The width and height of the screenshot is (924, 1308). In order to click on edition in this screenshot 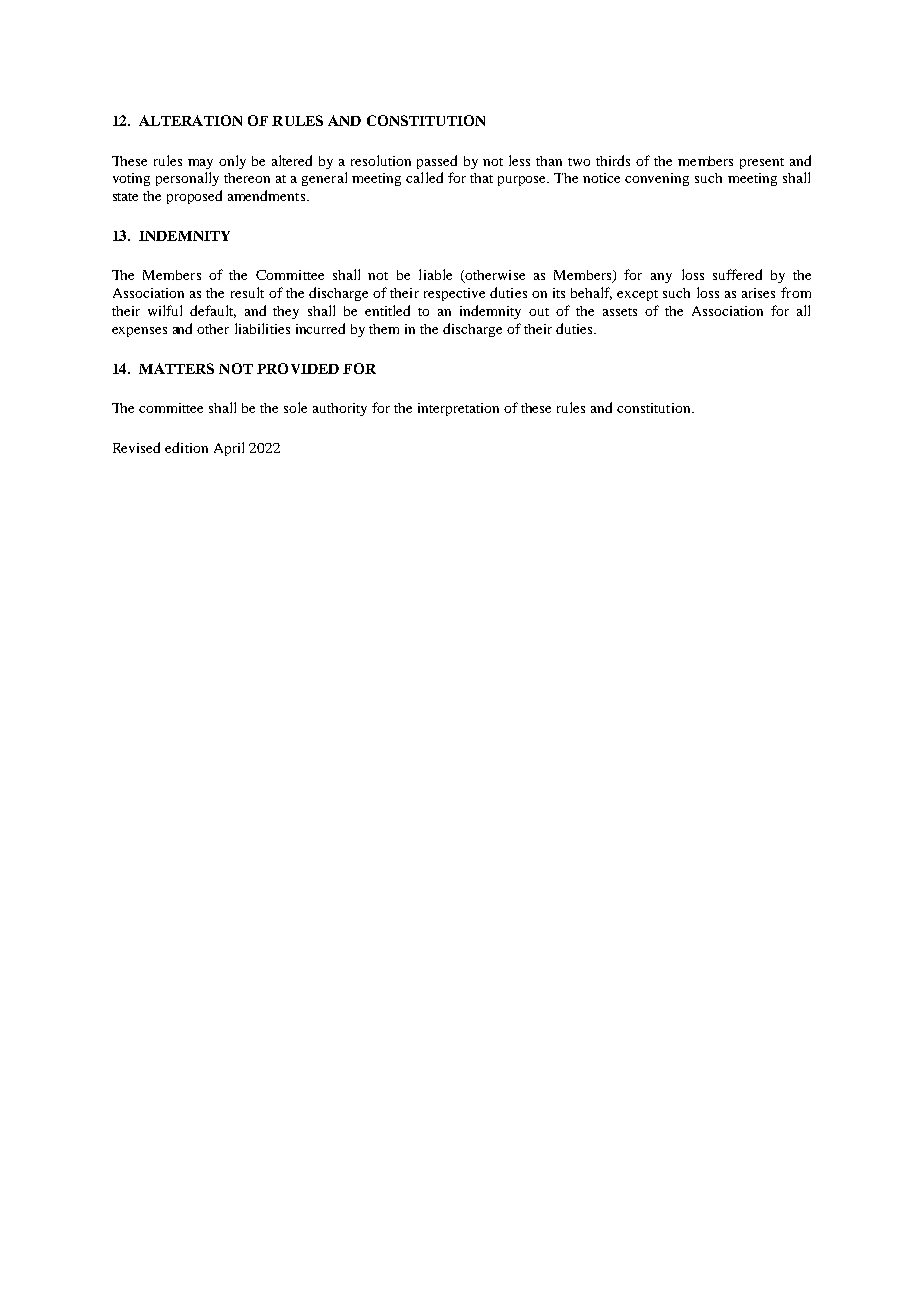, I will do `click(186, 447)`.
